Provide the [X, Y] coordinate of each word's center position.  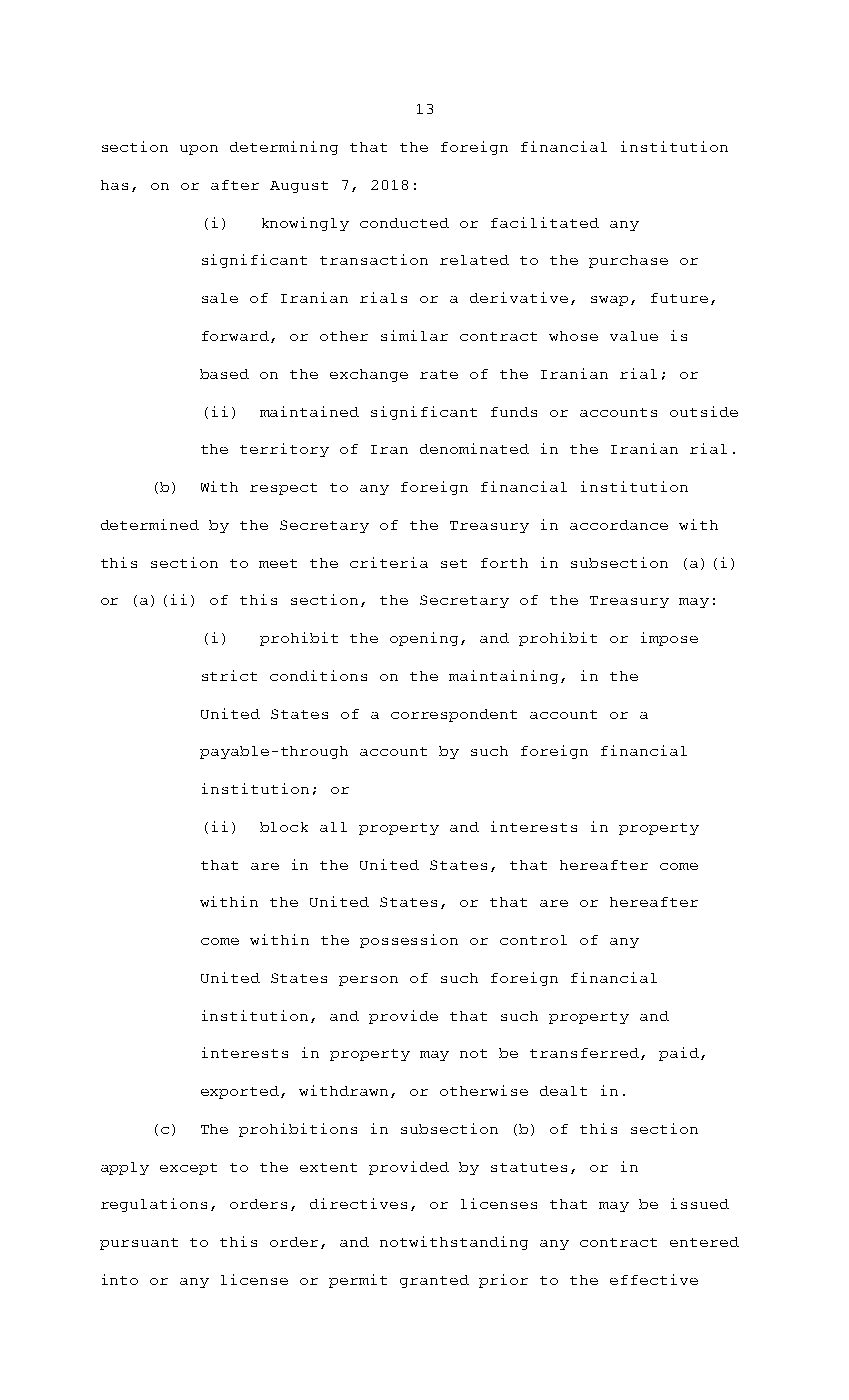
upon [199, 150]
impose [669, 639]
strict [229, 675]
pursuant [139, 1244]
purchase [628, 261]
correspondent [454, 715]
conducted [404, 223]
